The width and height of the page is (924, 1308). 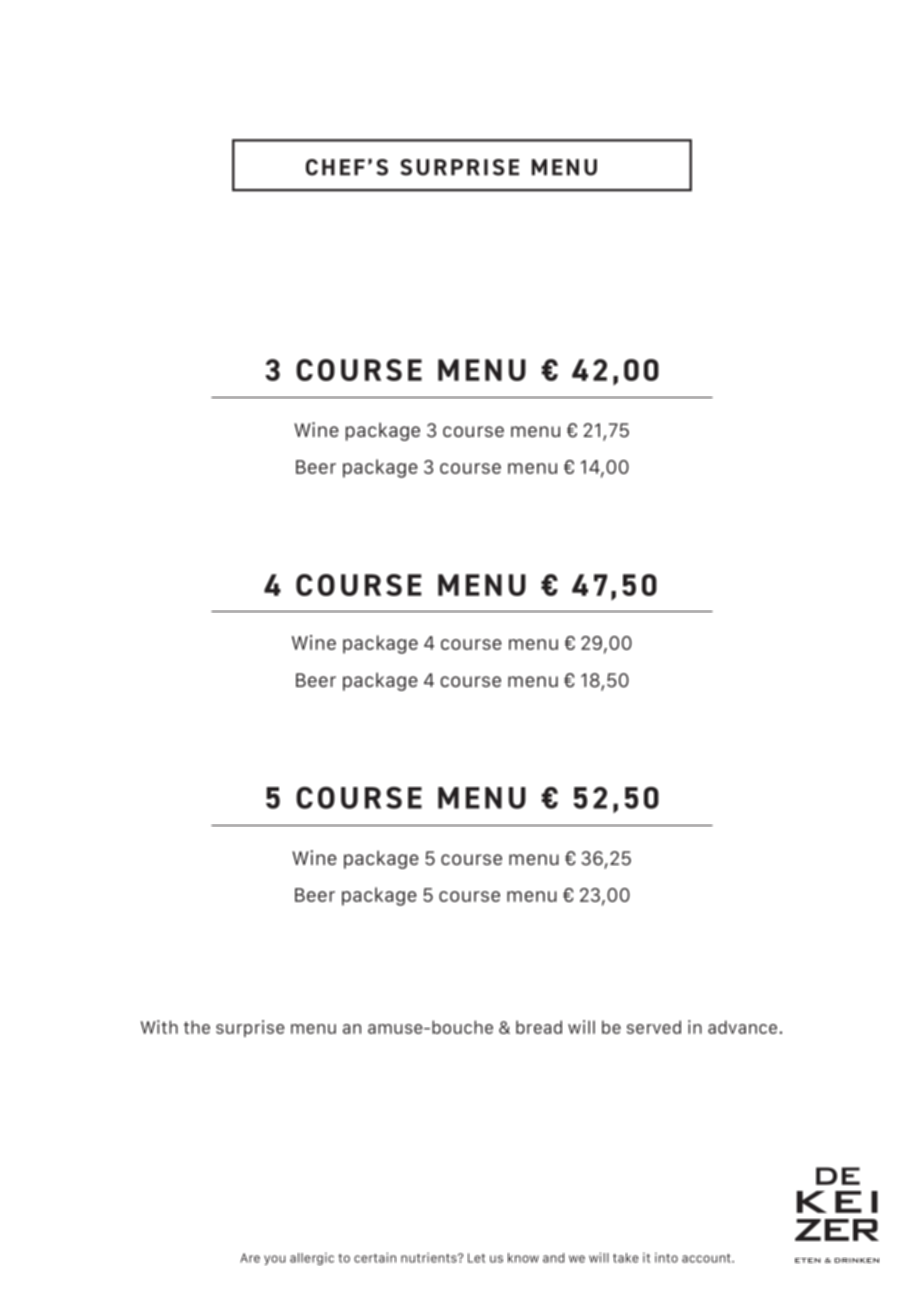 I want to click on With, so click(x=159, y=1027).
